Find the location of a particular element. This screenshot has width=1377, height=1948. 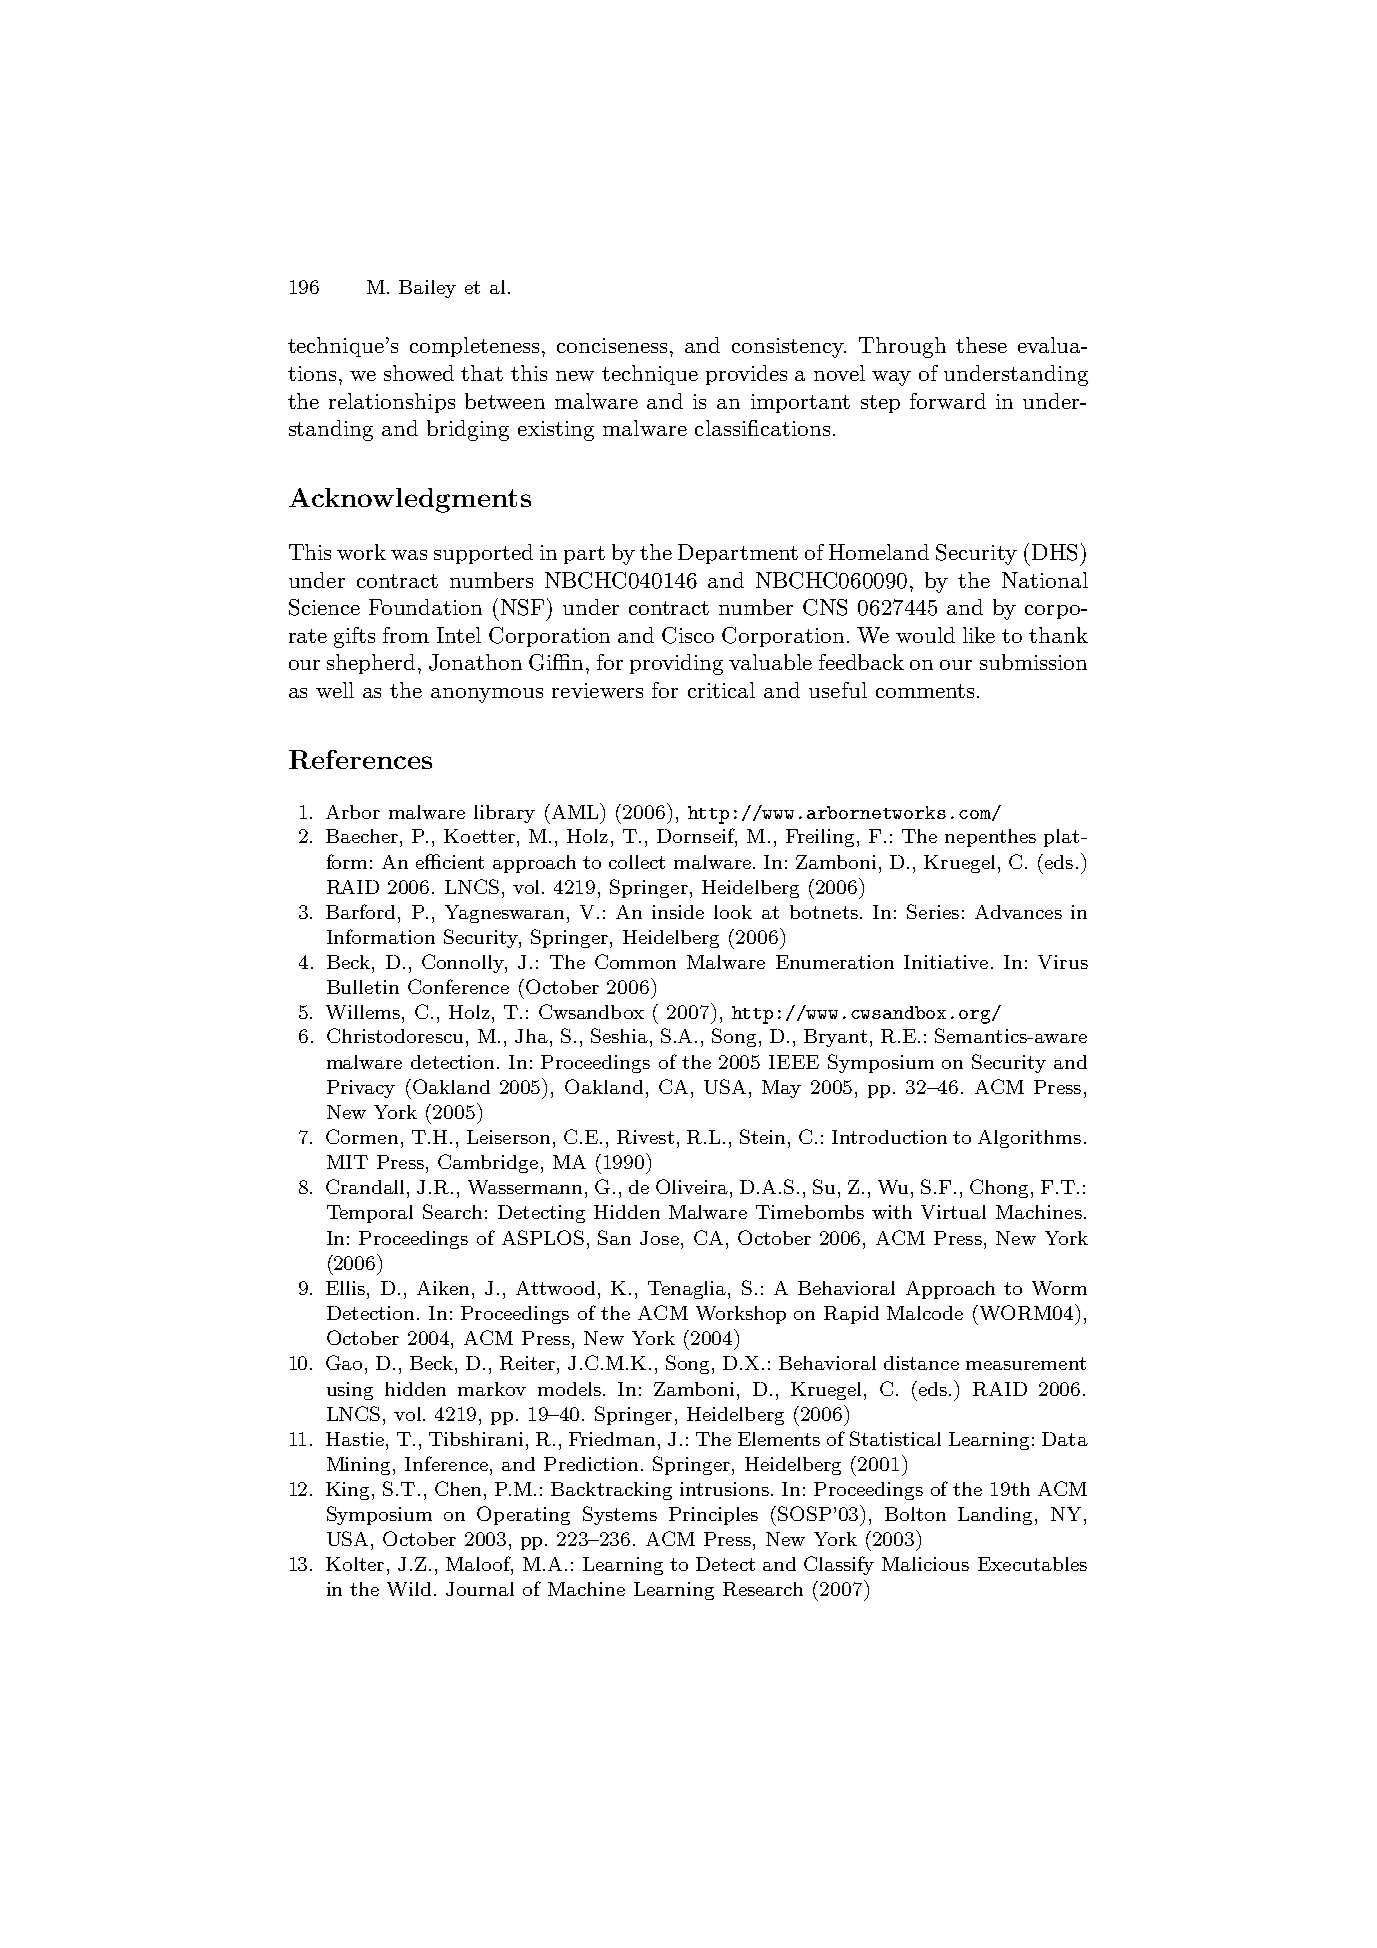

these is located at coordinates (981, 345).
